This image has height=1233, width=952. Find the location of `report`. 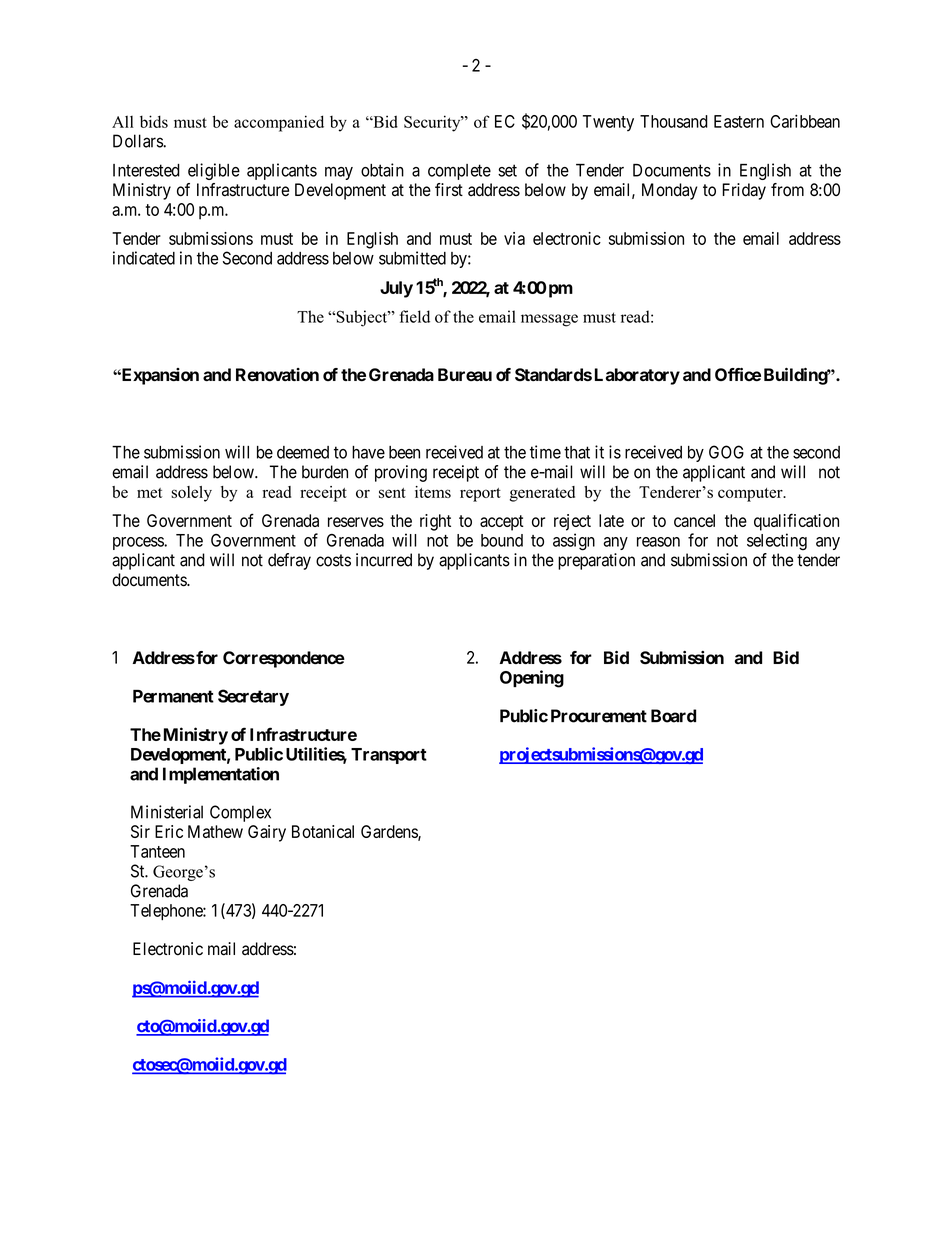

report is located at coordinates (480, 495).
